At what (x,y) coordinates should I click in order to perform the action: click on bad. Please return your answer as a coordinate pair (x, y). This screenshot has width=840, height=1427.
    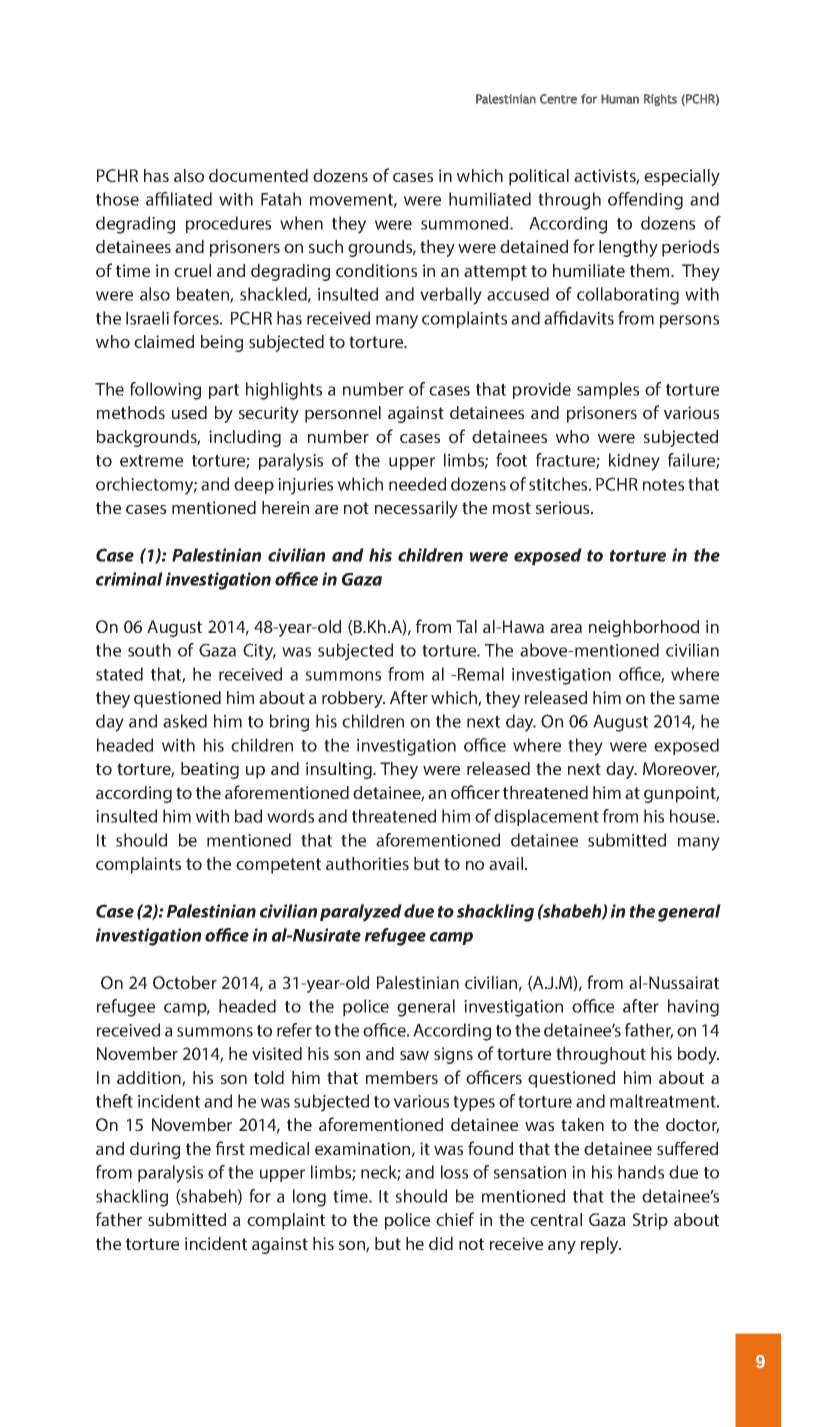
    Looking at the image, I should click on (248, 816).
